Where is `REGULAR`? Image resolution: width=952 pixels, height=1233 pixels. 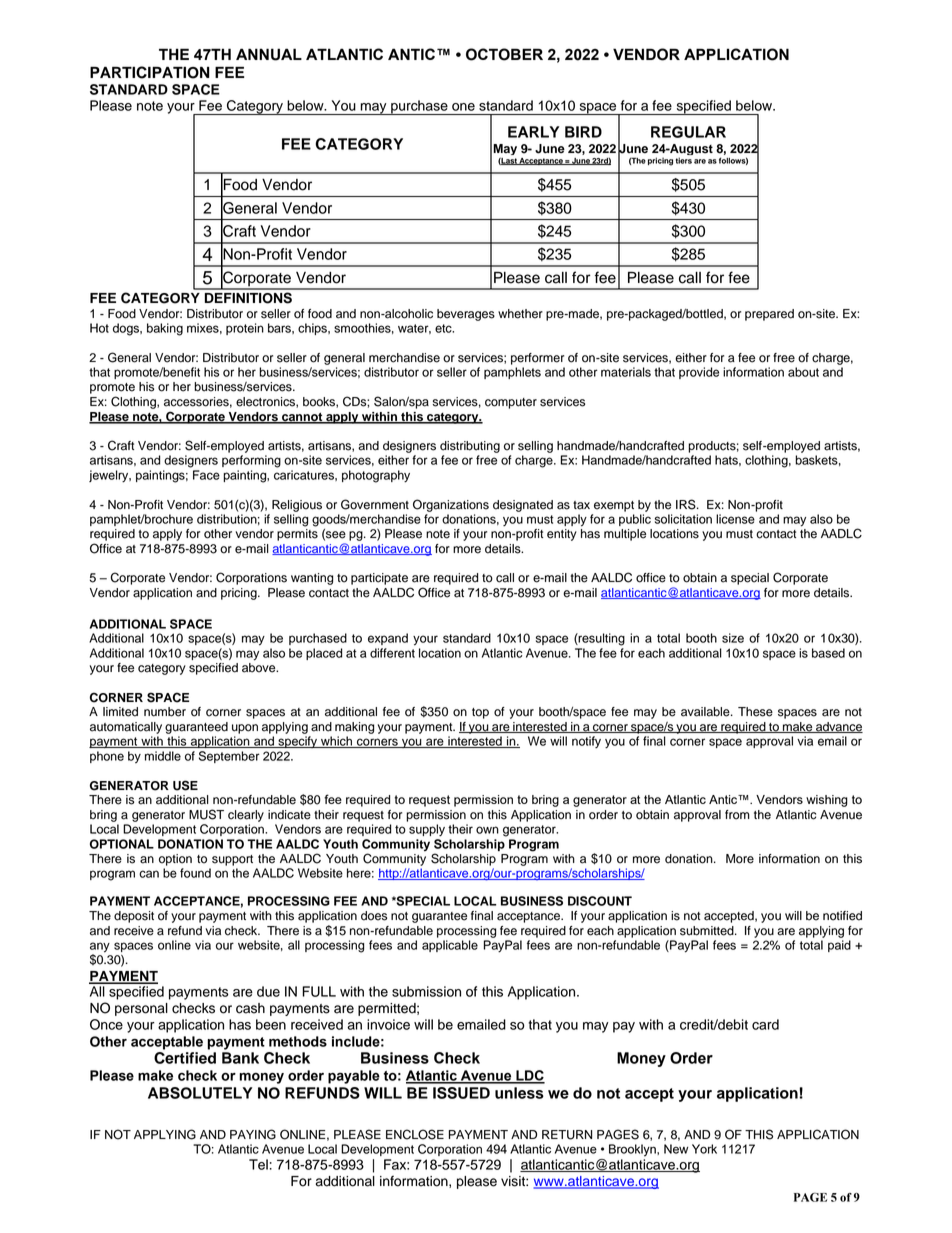
REGULAR is located at coordinates (688, 132).
